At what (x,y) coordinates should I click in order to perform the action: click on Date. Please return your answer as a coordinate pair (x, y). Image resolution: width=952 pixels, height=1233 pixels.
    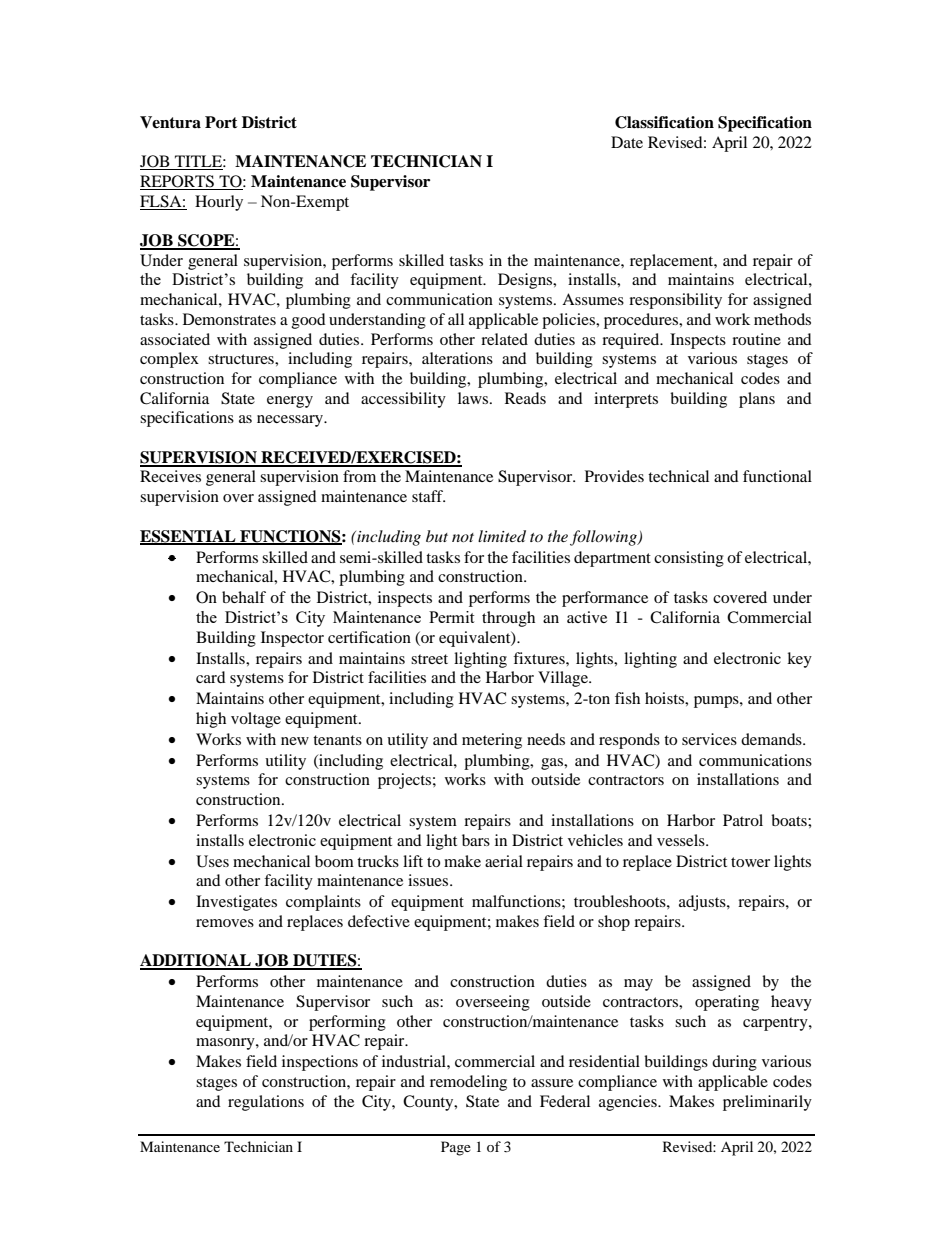
    Looking at the image, I should click on (627, 142).
